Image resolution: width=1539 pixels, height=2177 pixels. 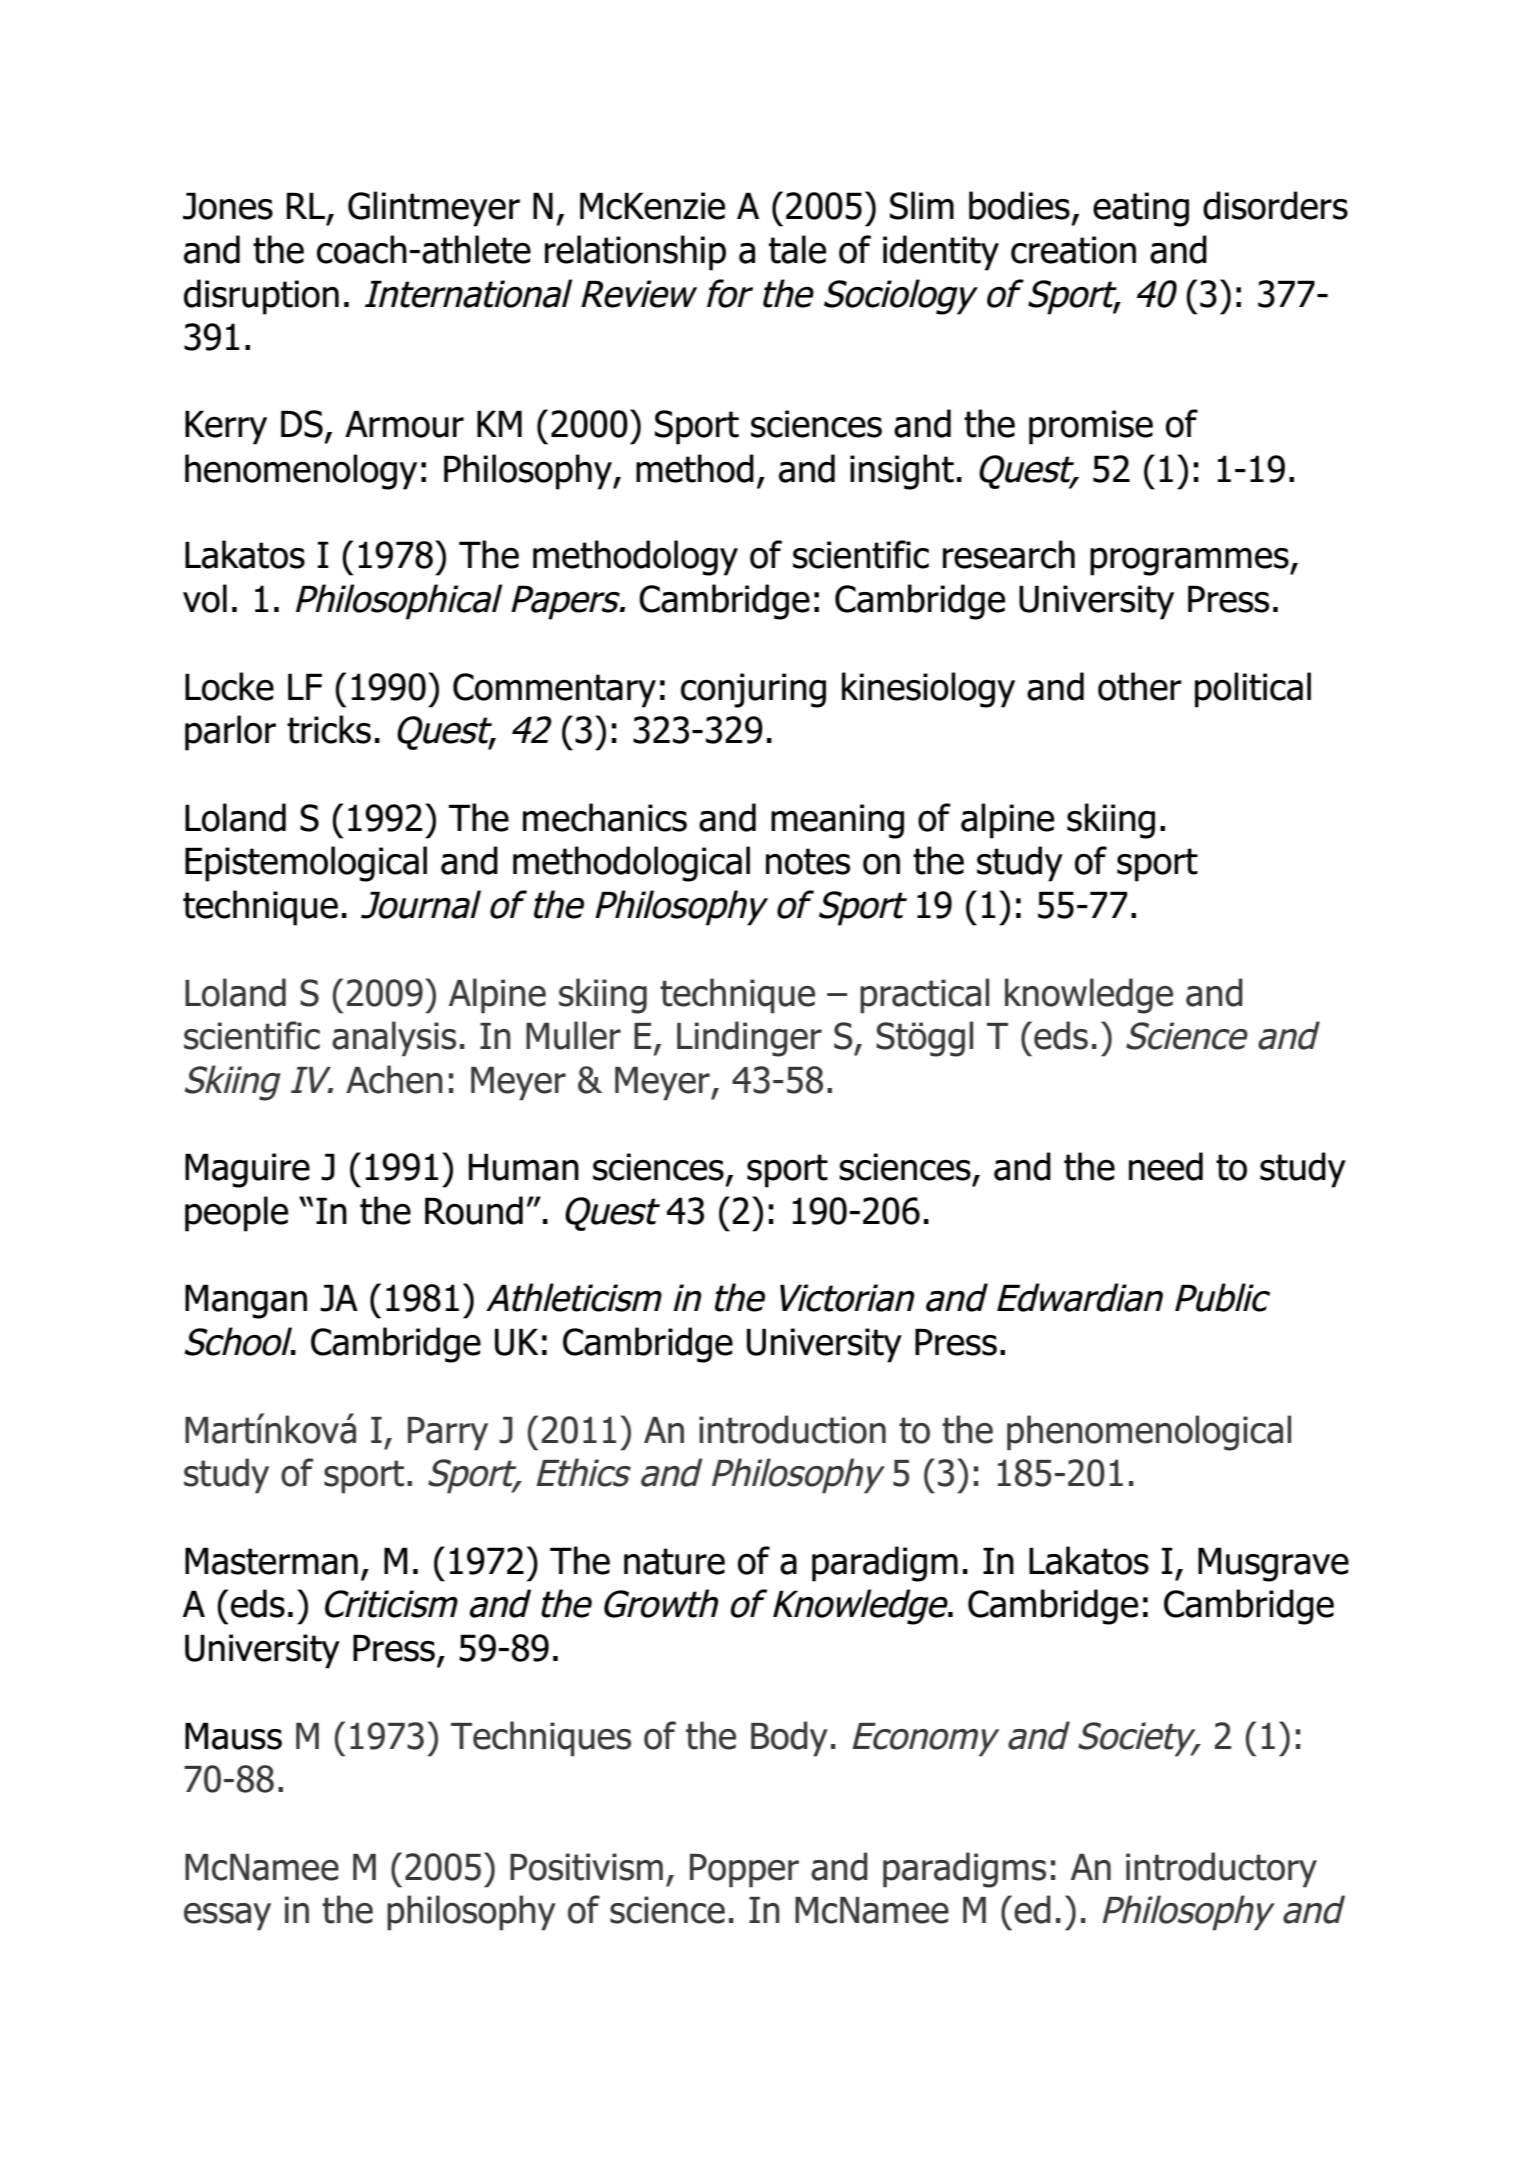 I want to click on eating, so click(x=1141, y=209).
